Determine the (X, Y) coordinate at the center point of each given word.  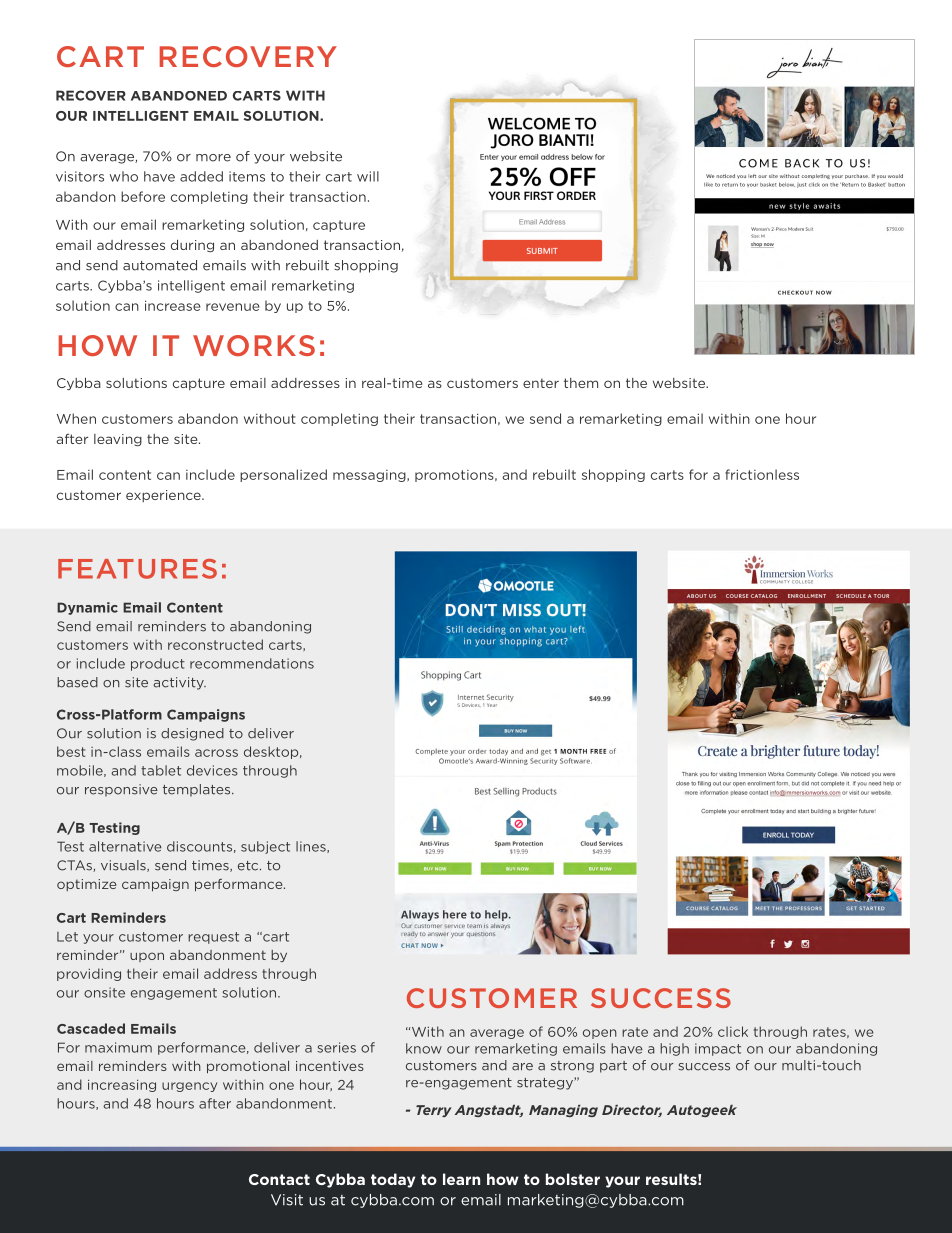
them (581, 383)
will (368, 176)
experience (164, 496)
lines (312, 847)
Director (632, 1111)
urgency (189, 1087)
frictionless (762, 474)
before (143, 196)
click (733, 1031)
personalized (283, 475)
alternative (125, 846)
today (393, 1180)
